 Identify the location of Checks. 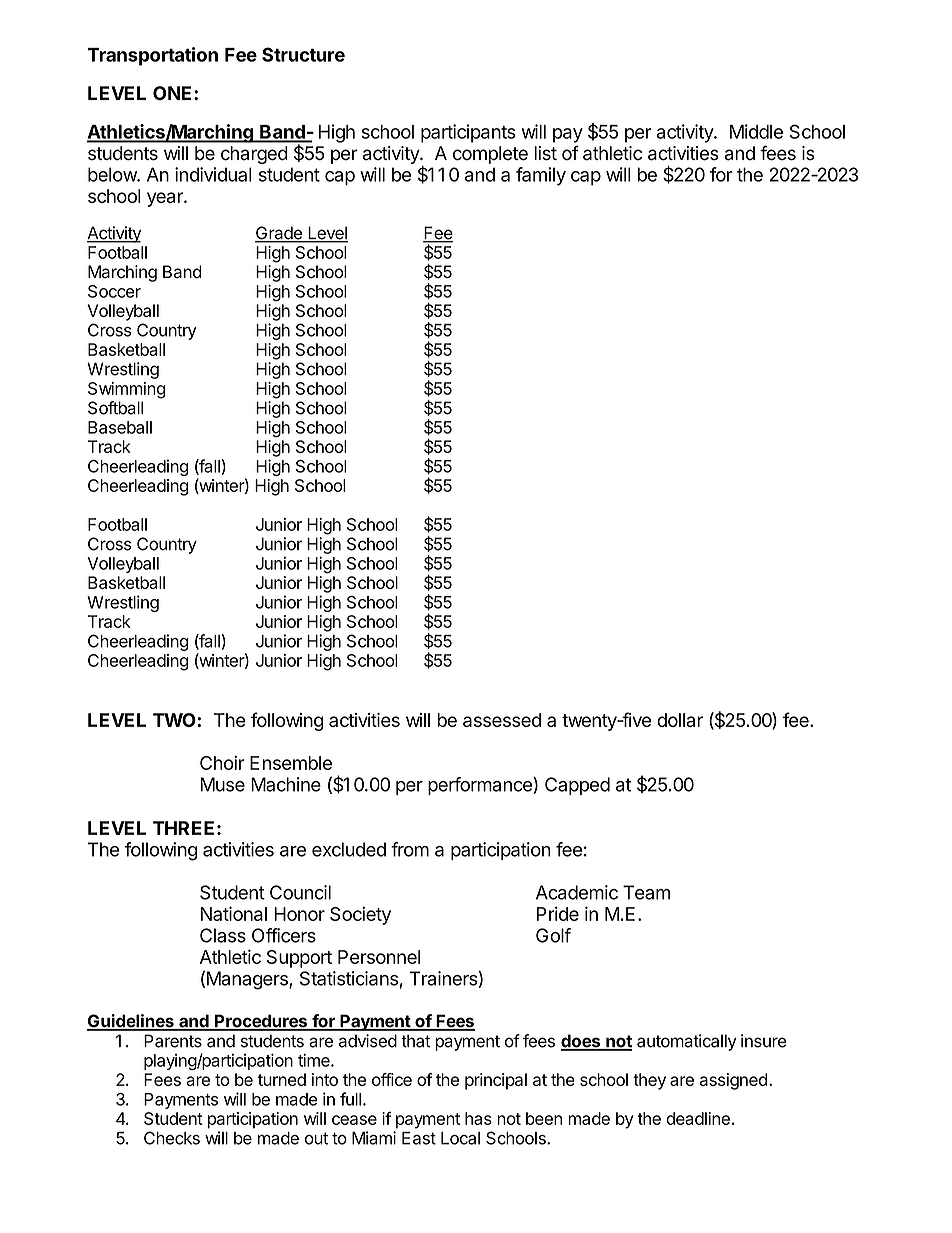
(172, 1138).
